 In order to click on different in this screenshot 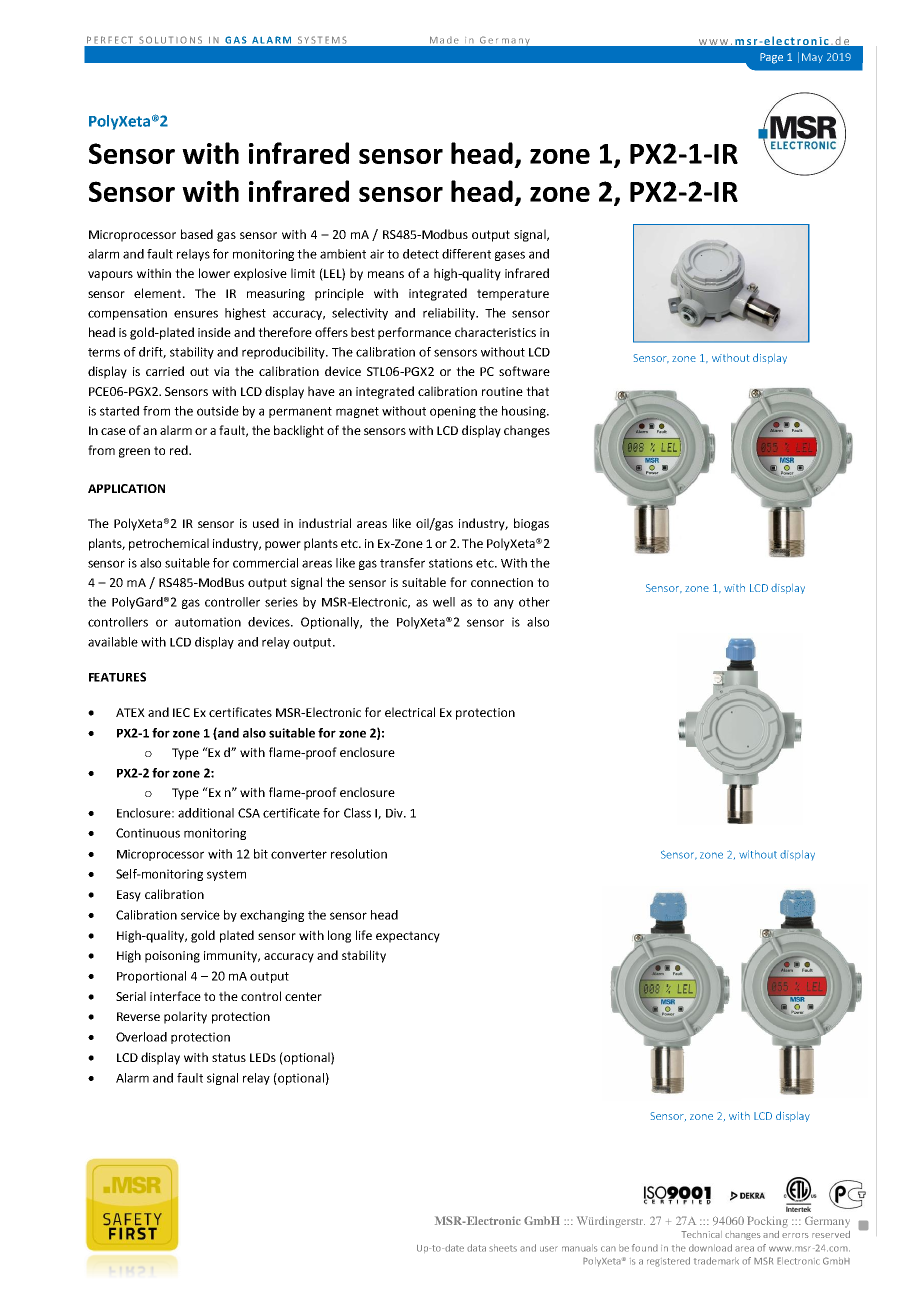, I will do `click(466, 254)`.
